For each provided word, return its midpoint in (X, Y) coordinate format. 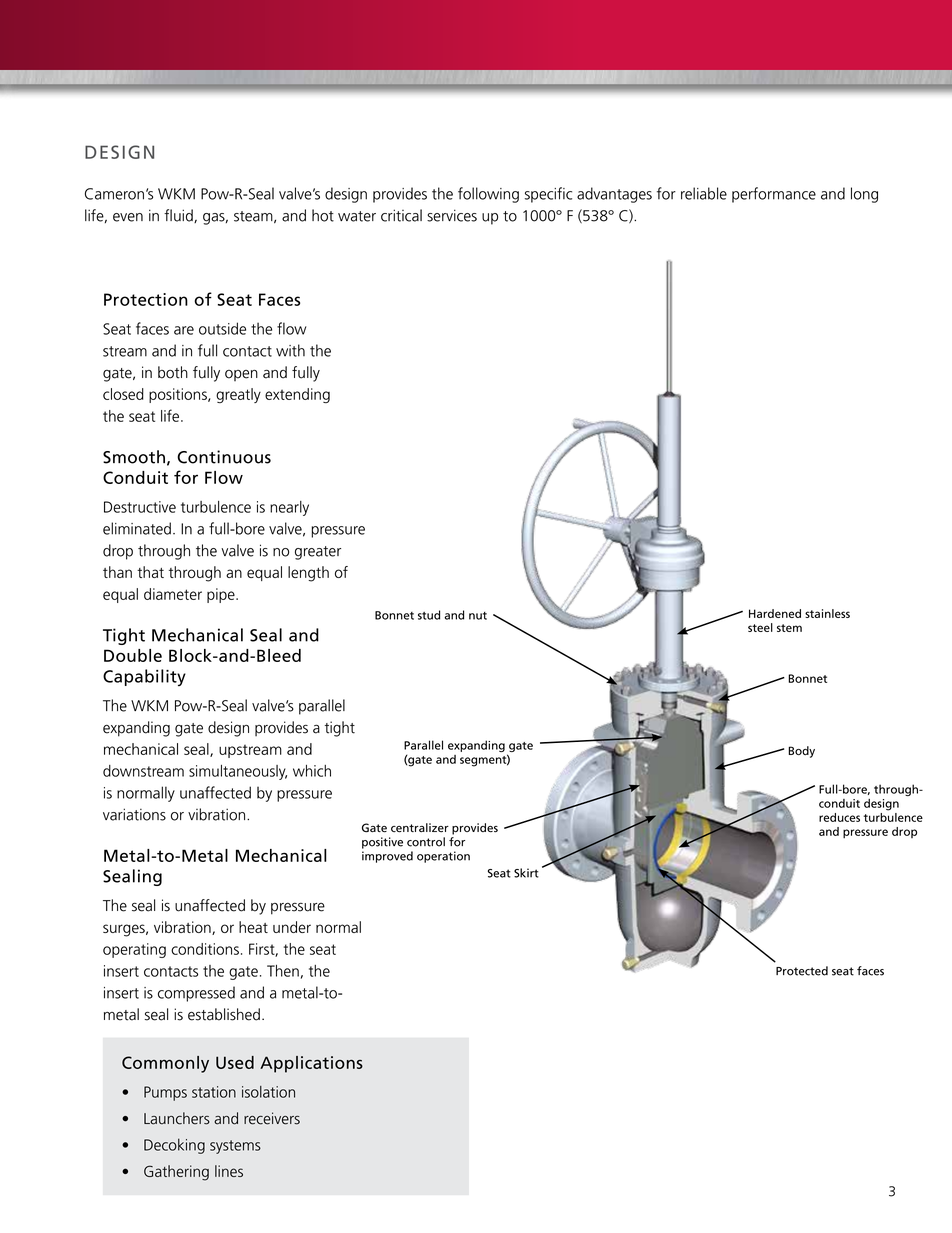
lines (229, 1171)
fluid (179, 216)
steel (760, 627)
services (452, 215)
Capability (144, 677)
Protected (802, 971)
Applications (311, 1064)
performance (774, 195)
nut (478, 616)
